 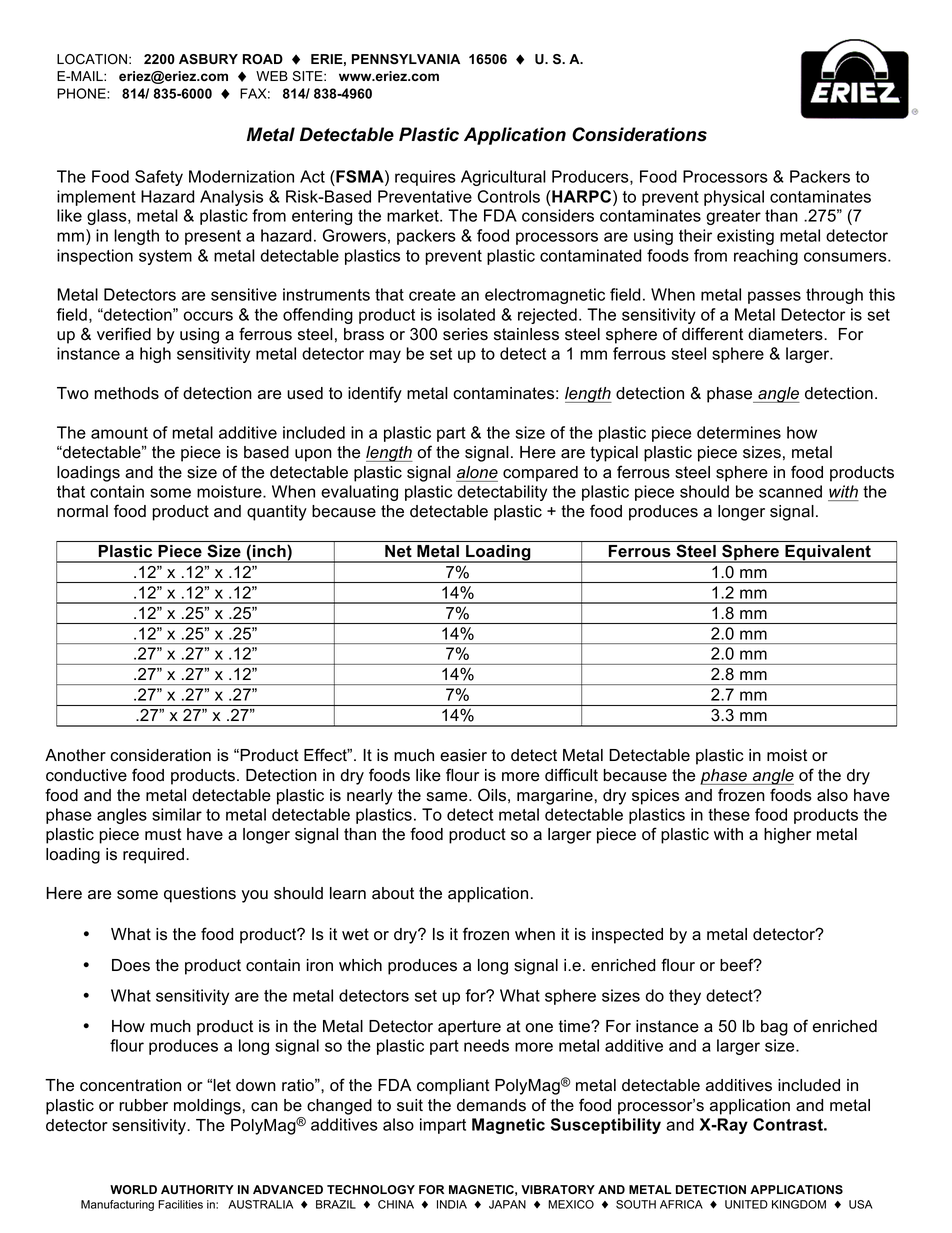 What do you see at coordinates (452, 1204) in the screenshot?
I see `INDIA` at bounding box center [452, 1204].
